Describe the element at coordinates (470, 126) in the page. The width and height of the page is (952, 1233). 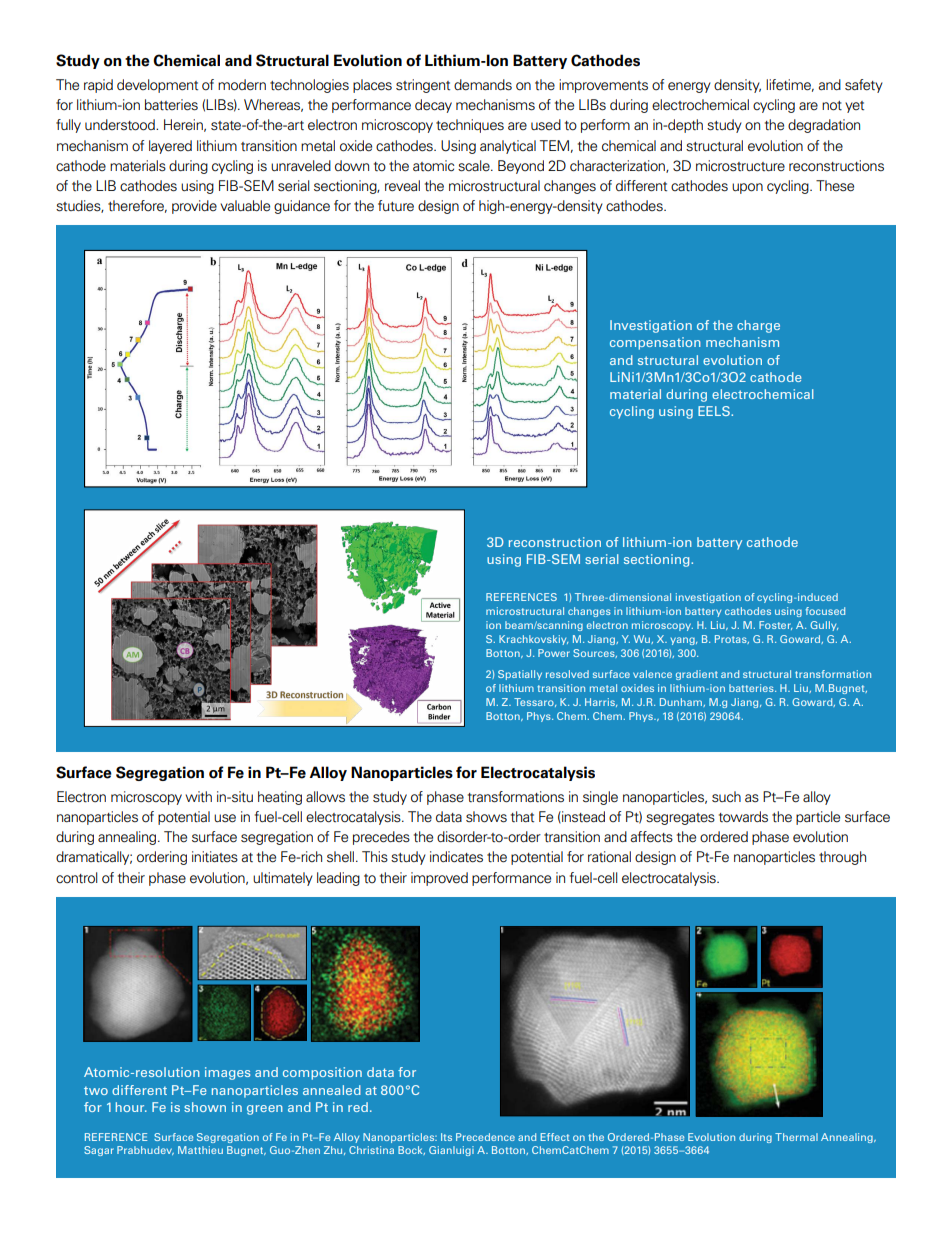
I see `techniques` at that location.
